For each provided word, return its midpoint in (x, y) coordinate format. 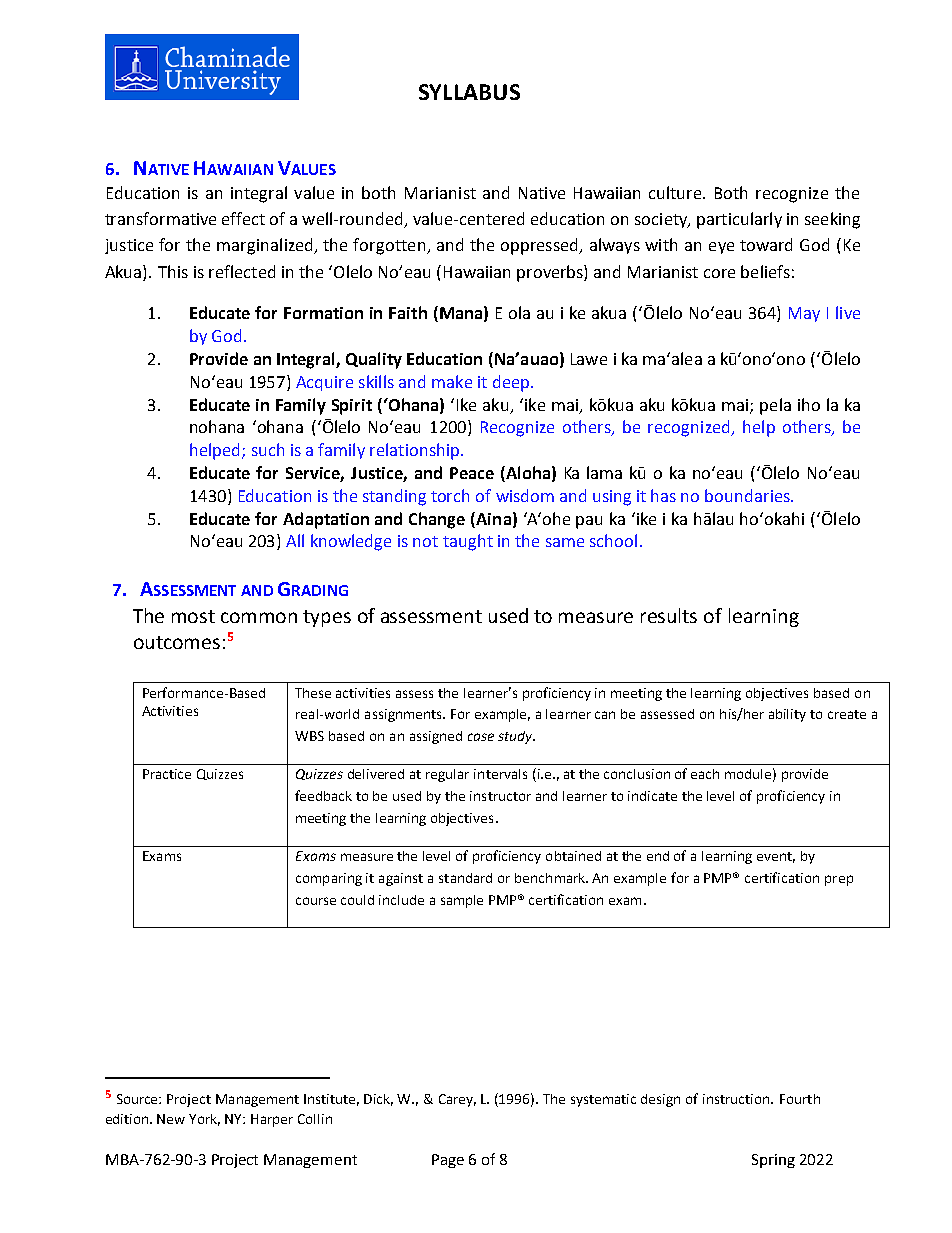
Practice (167, 774)
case (481, 737)
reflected (242, 271)
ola (519, 312)
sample (462, 901)
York (204, 1120)
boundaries (748, 495)
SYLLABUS (469, 92)
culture (676, 192)
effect (243, 218)
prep (839, 880)
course (316, 901)
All (295, 540)
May (804, 314)
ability (787, 715)
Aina (492, 518)
